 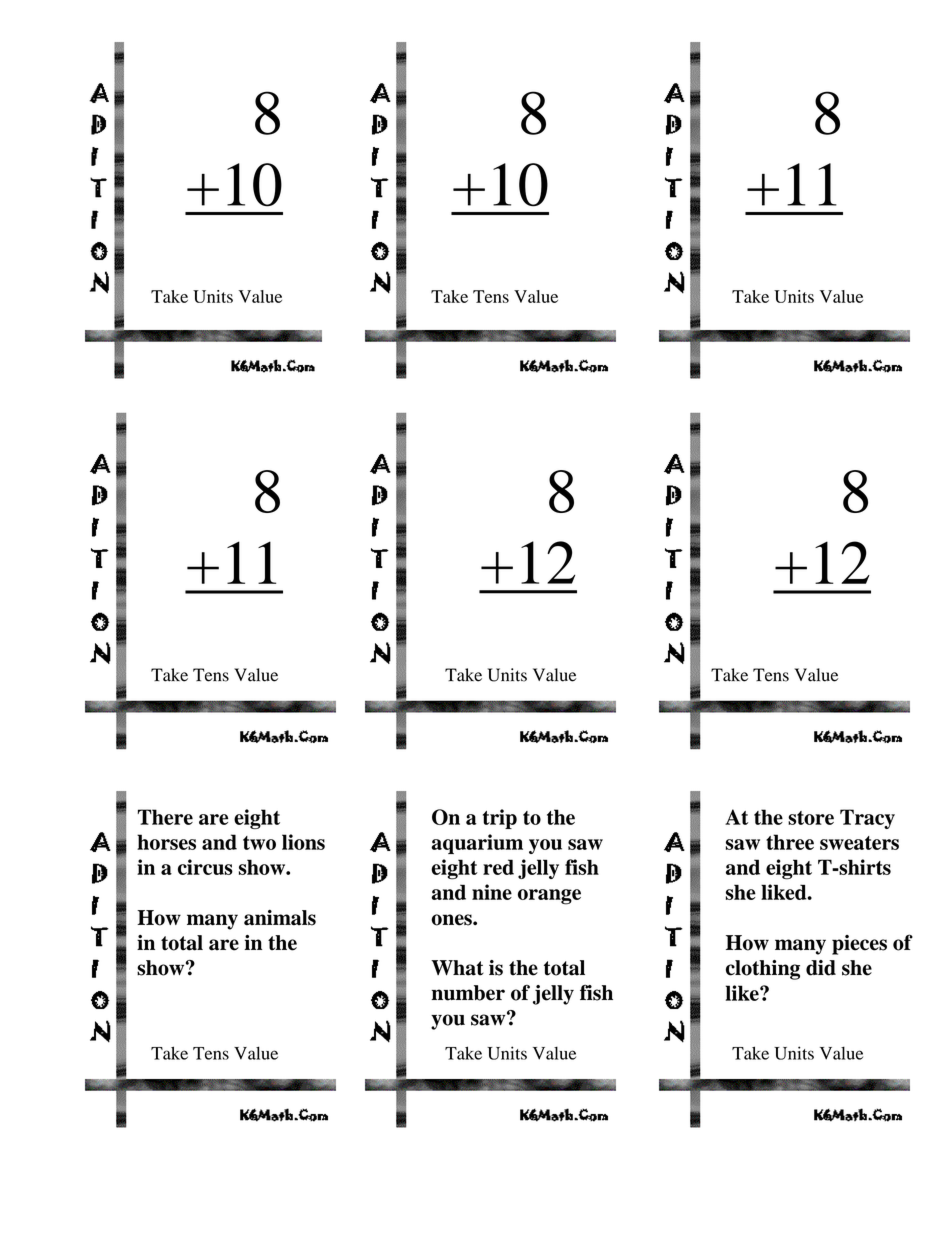 I want to click on There, so click(x=165, y=817).
